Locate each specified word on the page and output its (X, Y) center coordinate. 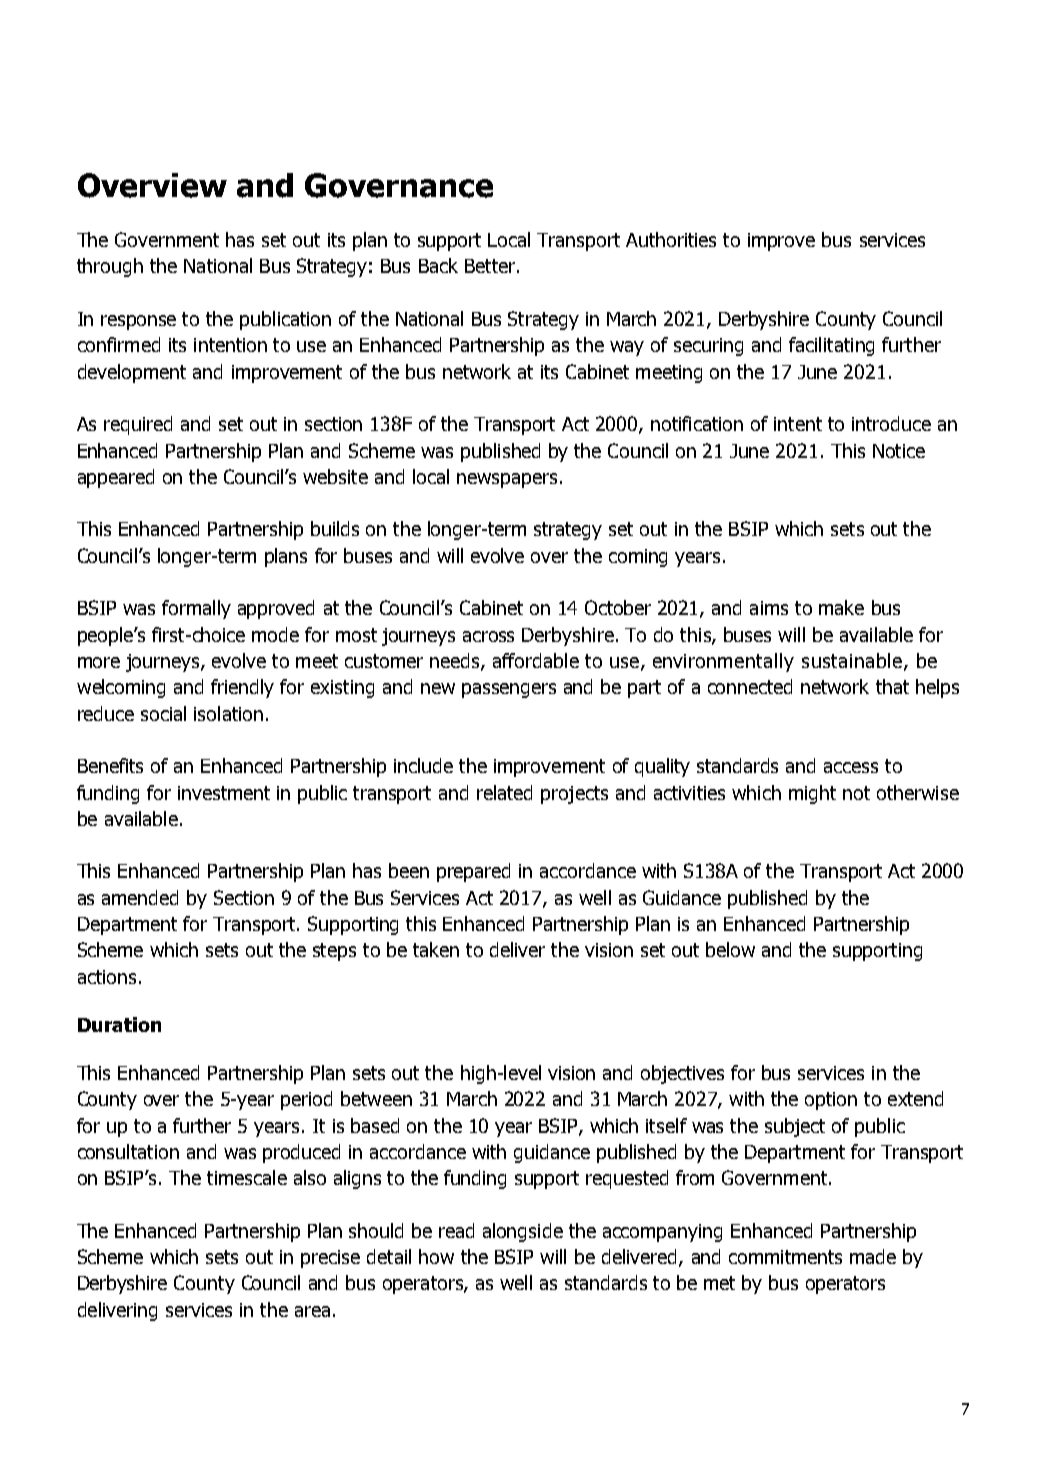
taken (436, 949)
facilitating (831, 346)
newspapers (509, 480)
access (851, 767)
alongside (523, 1232)
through (110, 267)
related (504, 792)
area (312, 1311)
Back (438, 265)
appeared (116, 478)
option (831, 1101)
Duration (119, 1024)
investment (224, 793)
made (873, 1256)
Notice (899, 451)
